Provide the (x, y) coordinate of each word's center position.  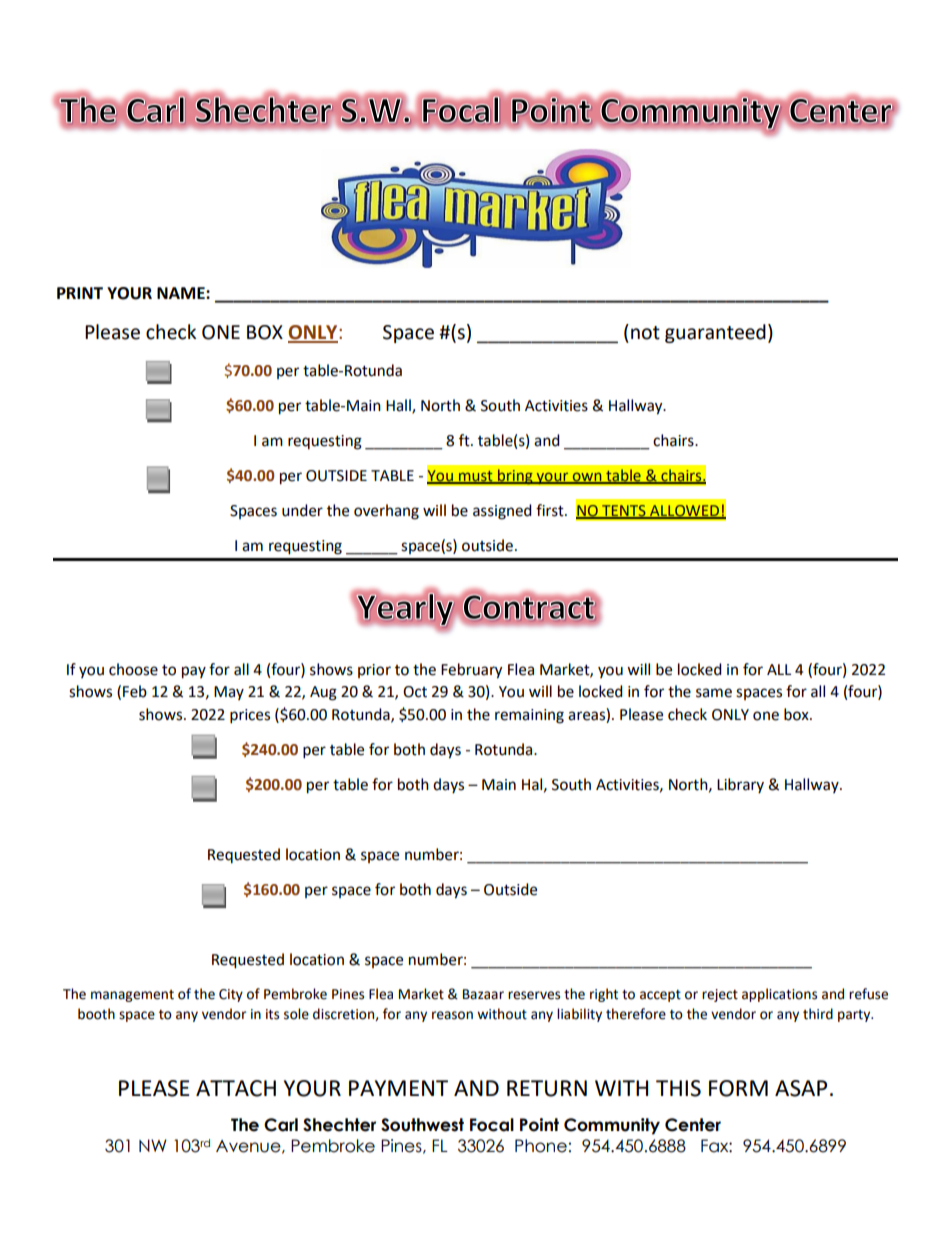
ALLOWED (684, 511)
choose (133, 669)
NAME (182, 293)
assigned (502, 512)
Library (740, 785)
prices (250, 716)
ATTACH (236, 1088)
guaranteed (715, 333)
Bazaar (483, 994)
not (645, 333)
